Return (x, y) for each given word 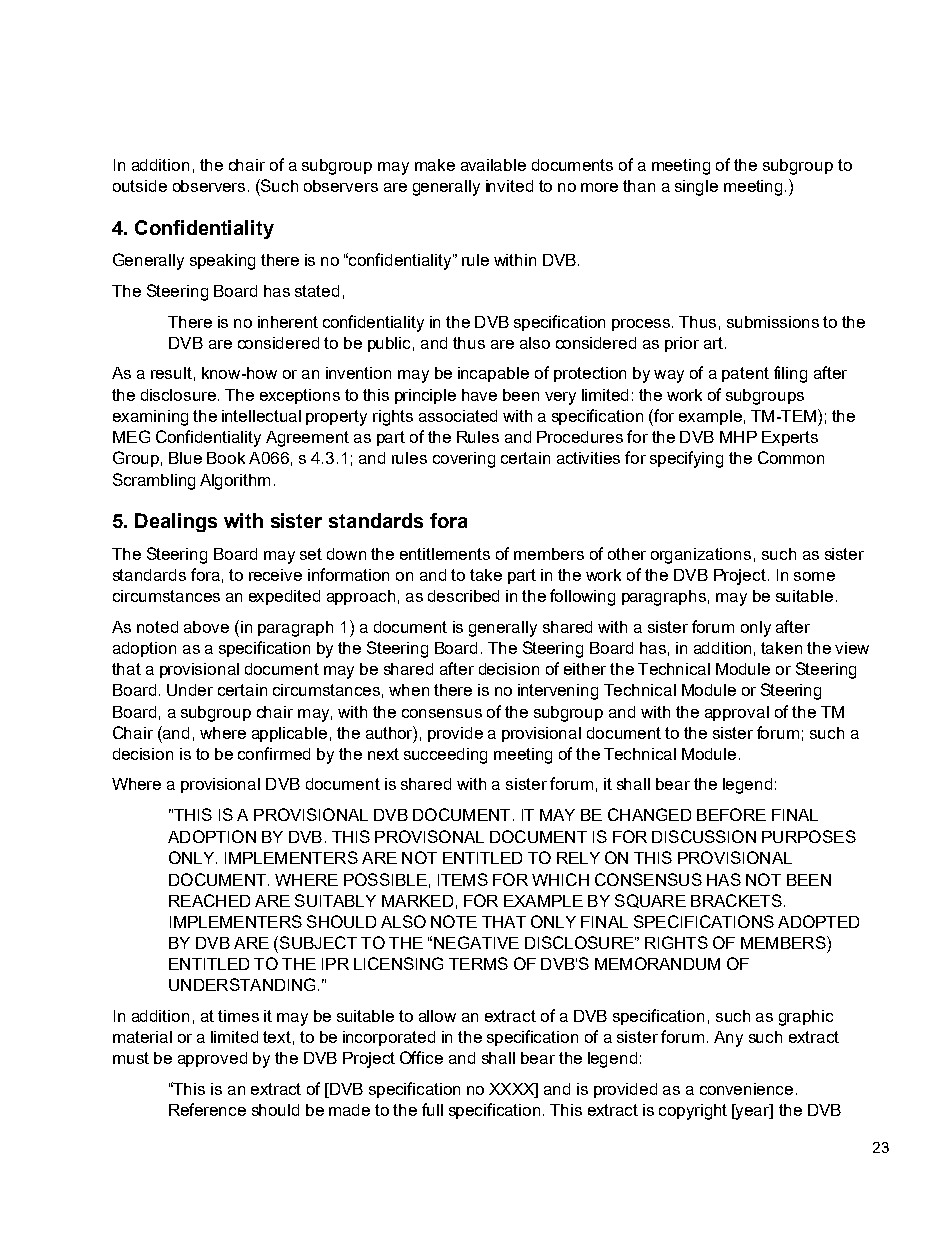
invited (509, 186)
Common (791, 457)
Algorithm (235, 482)
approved (212, 1059)
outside (140, 186)
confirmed (274, 753)
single (696, 188)
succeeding (445, 756)
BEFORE (731, 814)
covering (464, 460)
